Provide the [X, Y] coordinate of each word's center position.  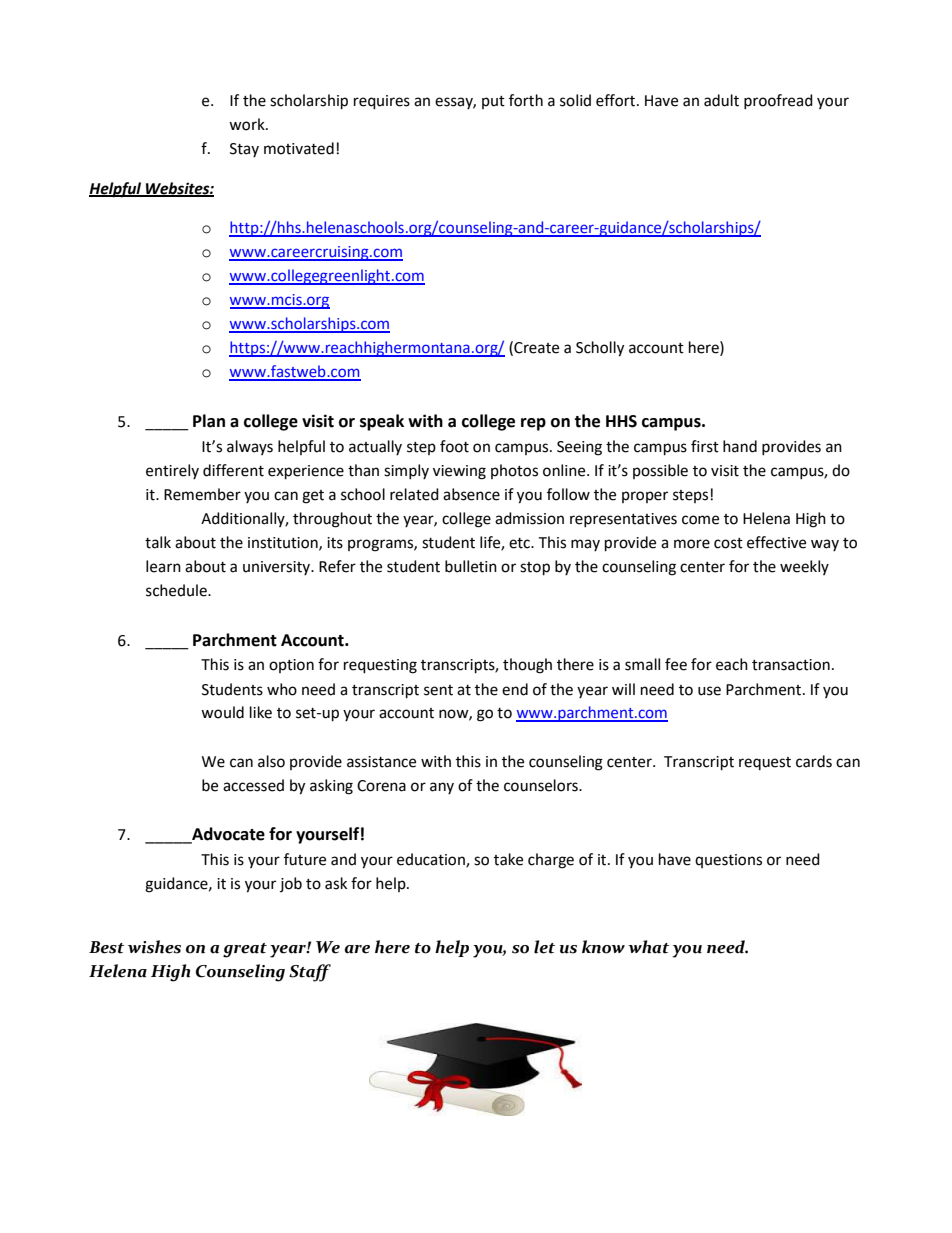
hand [740, 446]
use [709, 691]
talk [158, 542]
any [442, 788]
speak [382, 422]
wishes [154, 947]
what [648, 947]
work [248, 124]
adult [721, 100]
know [603, 947]
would [222, 712]
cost [728, 543]
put [493, 102]
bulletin [471, 566]
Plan [209, 421]
